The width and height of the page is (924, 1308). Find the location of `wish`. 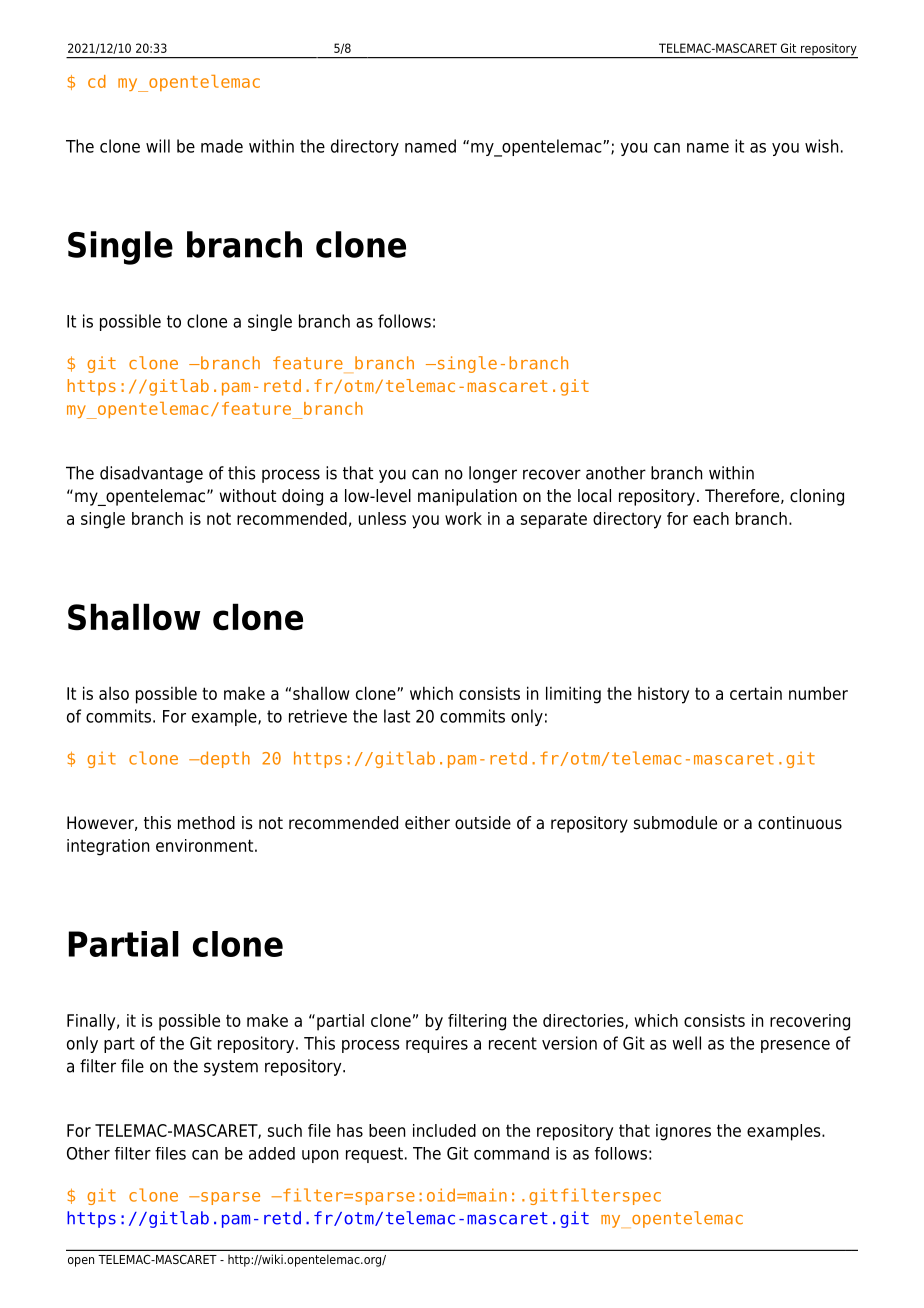

wish is located at coordinates (821, 146).
